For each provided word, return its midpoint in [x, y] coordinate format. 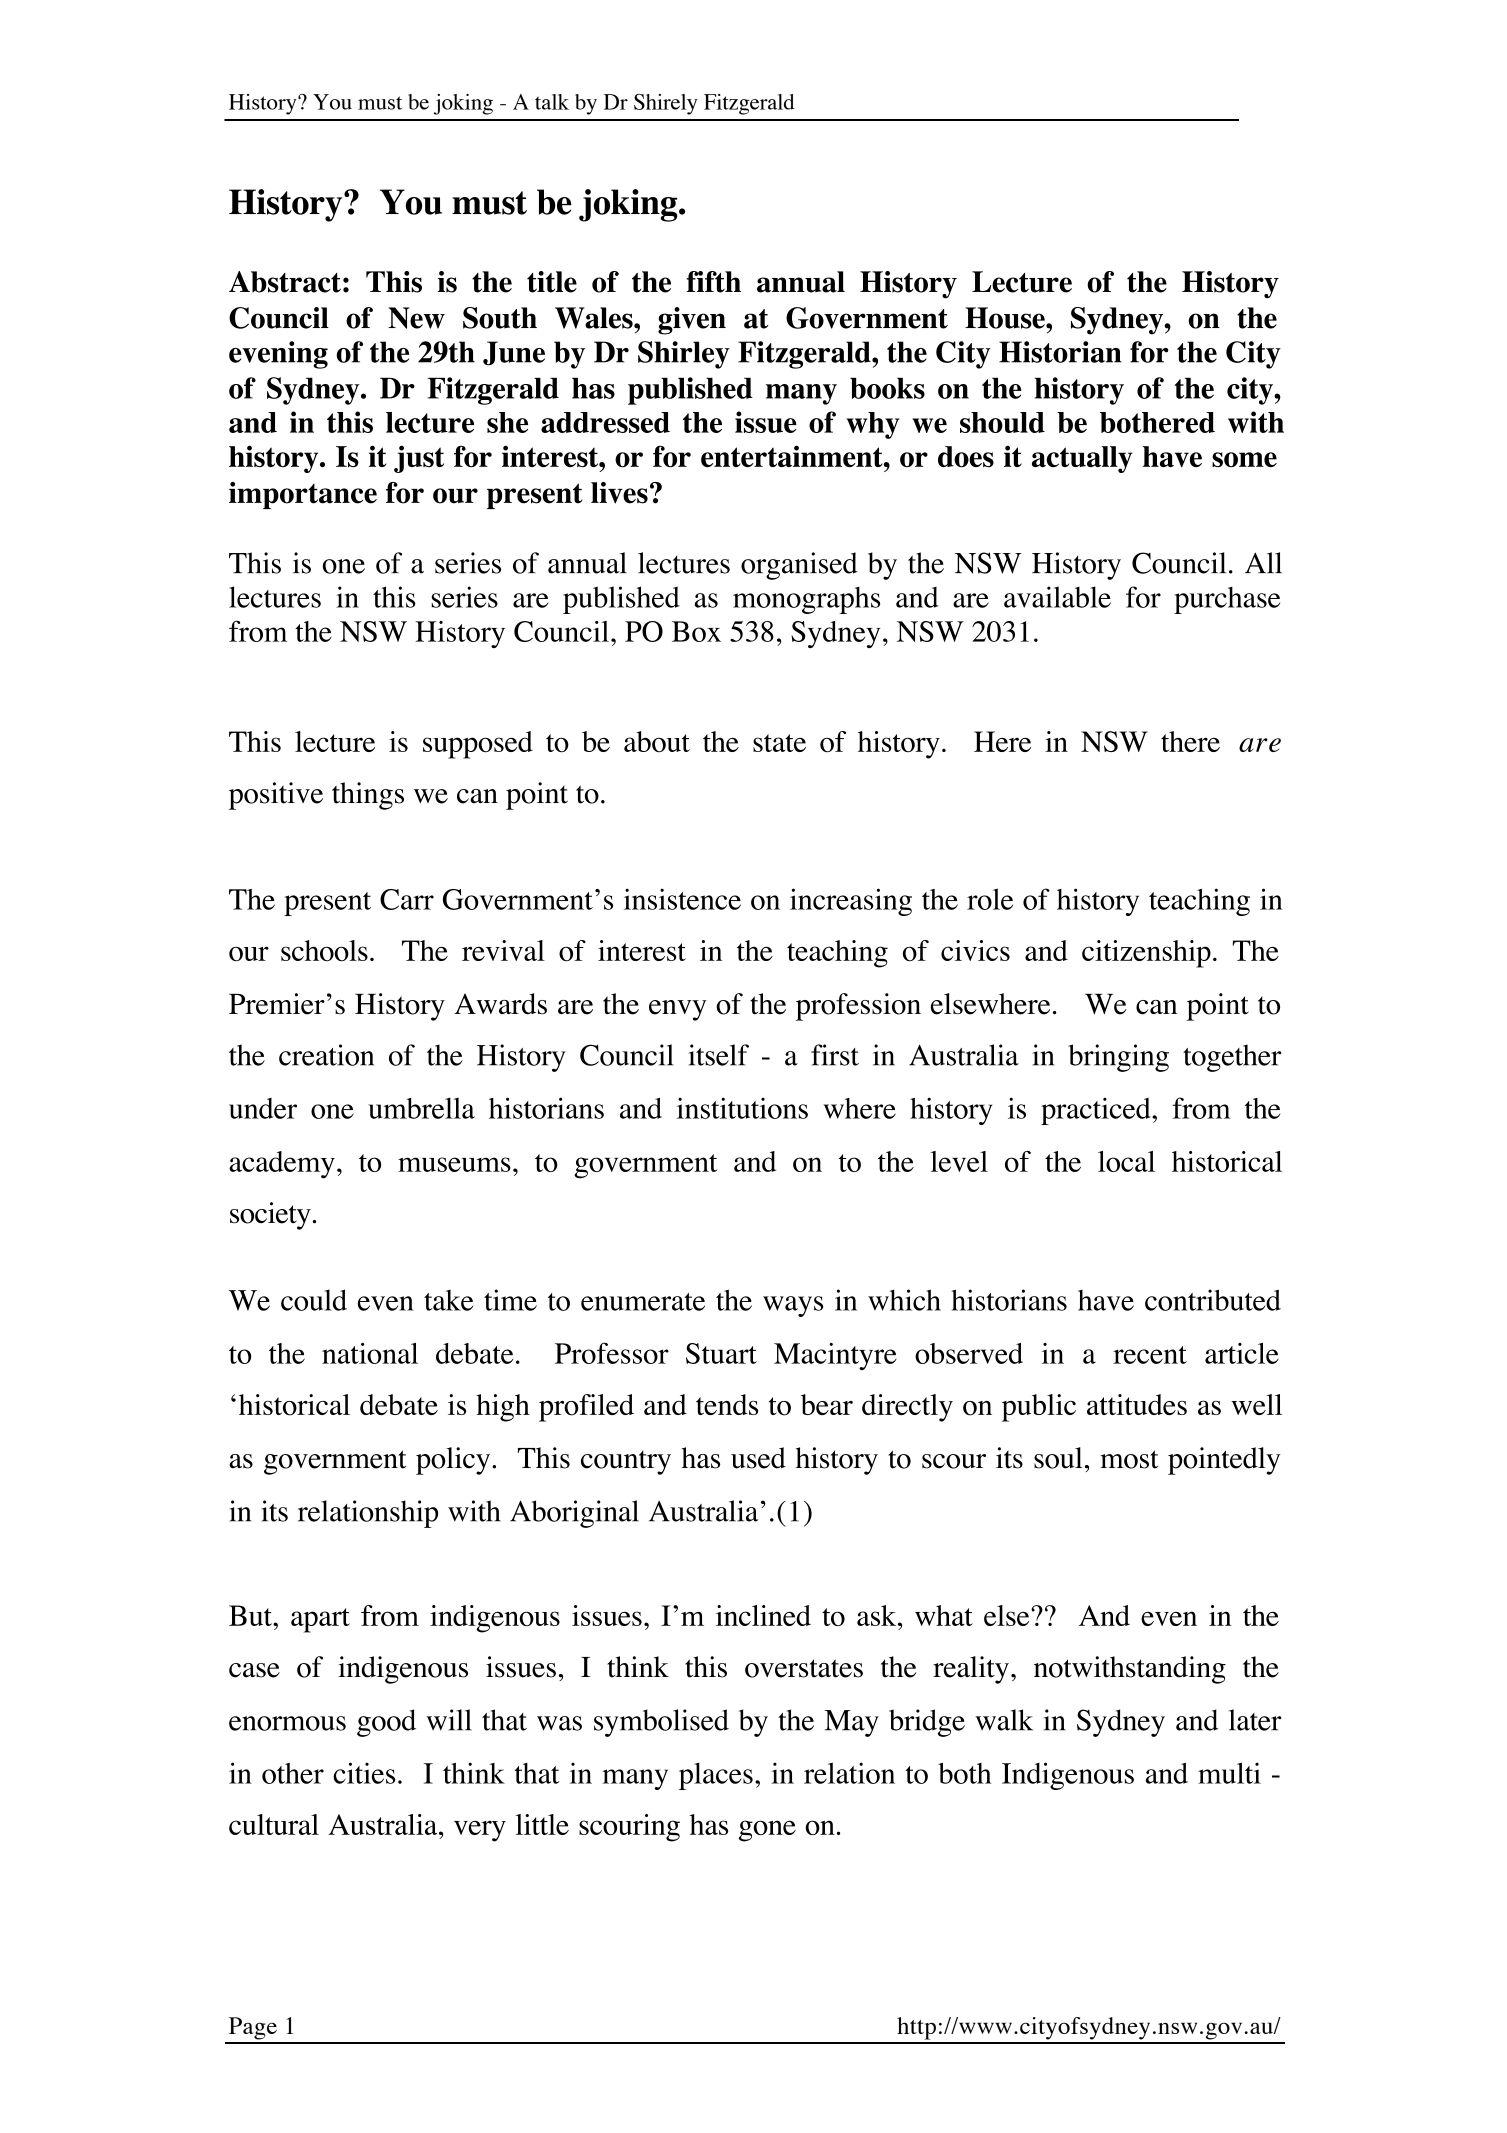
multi [1229, 1773]
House [1006, 318]
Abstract [285, 282]
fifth [714, 282]
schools [324, 950]
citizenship [1146, 954]
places [716, 1776]
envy [678, 1010]
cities [364, 1773]
